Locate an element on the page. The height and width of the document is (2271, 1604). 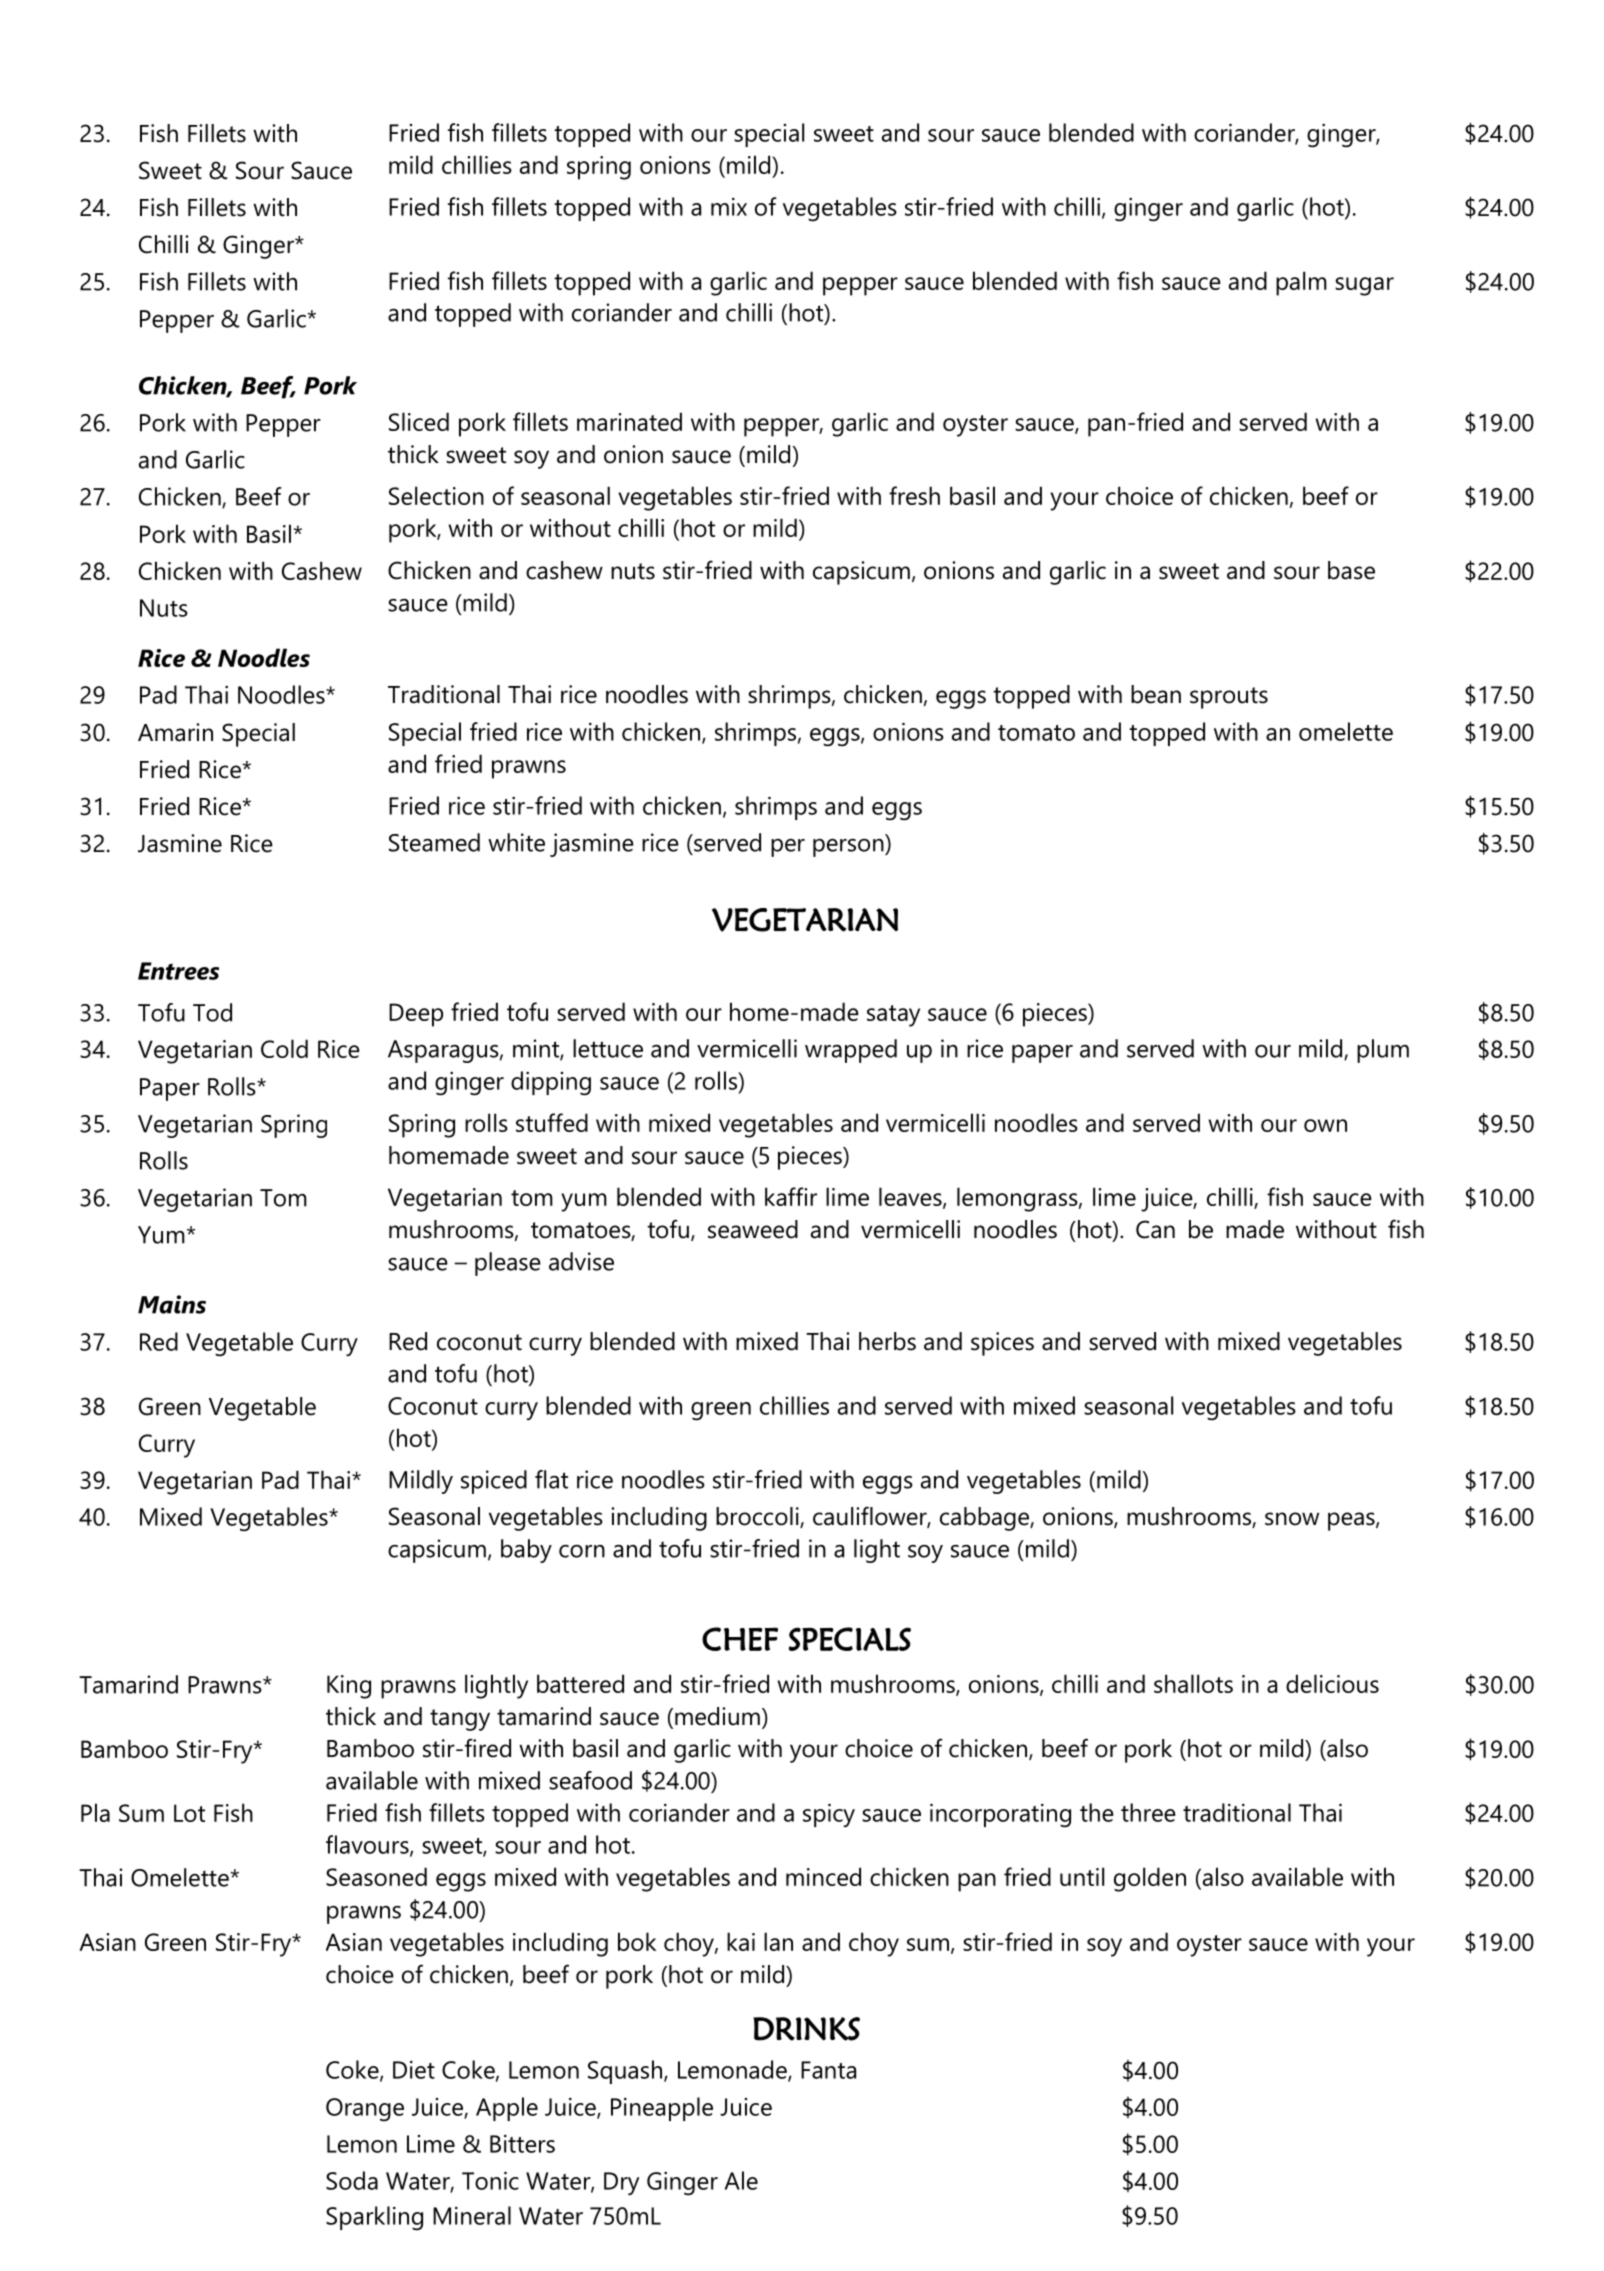
plum is located at coordinates (1383, 1051).
